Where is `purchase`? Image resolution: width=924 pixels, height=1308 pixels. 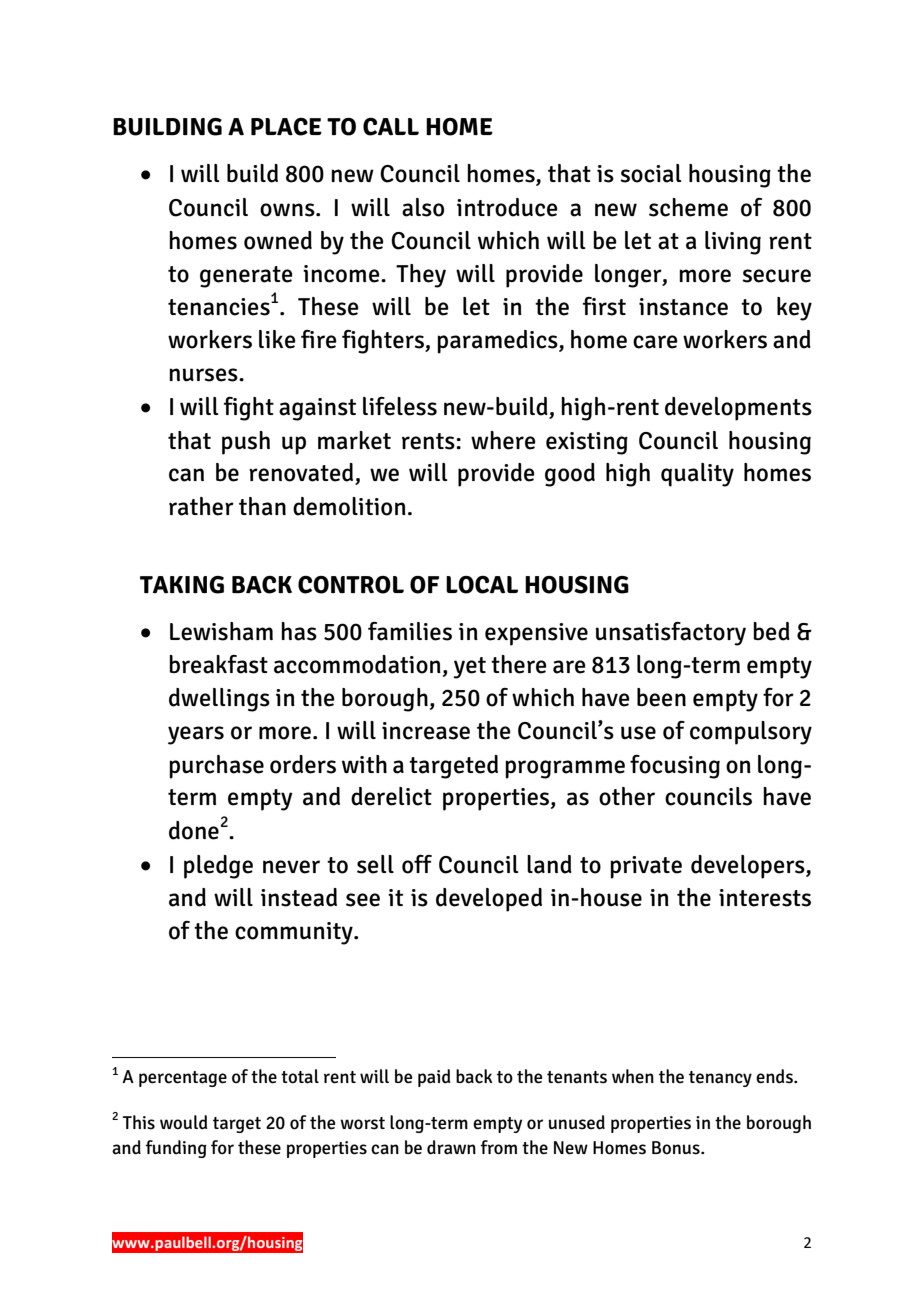
purchase is located at coordinates (216, 767).
